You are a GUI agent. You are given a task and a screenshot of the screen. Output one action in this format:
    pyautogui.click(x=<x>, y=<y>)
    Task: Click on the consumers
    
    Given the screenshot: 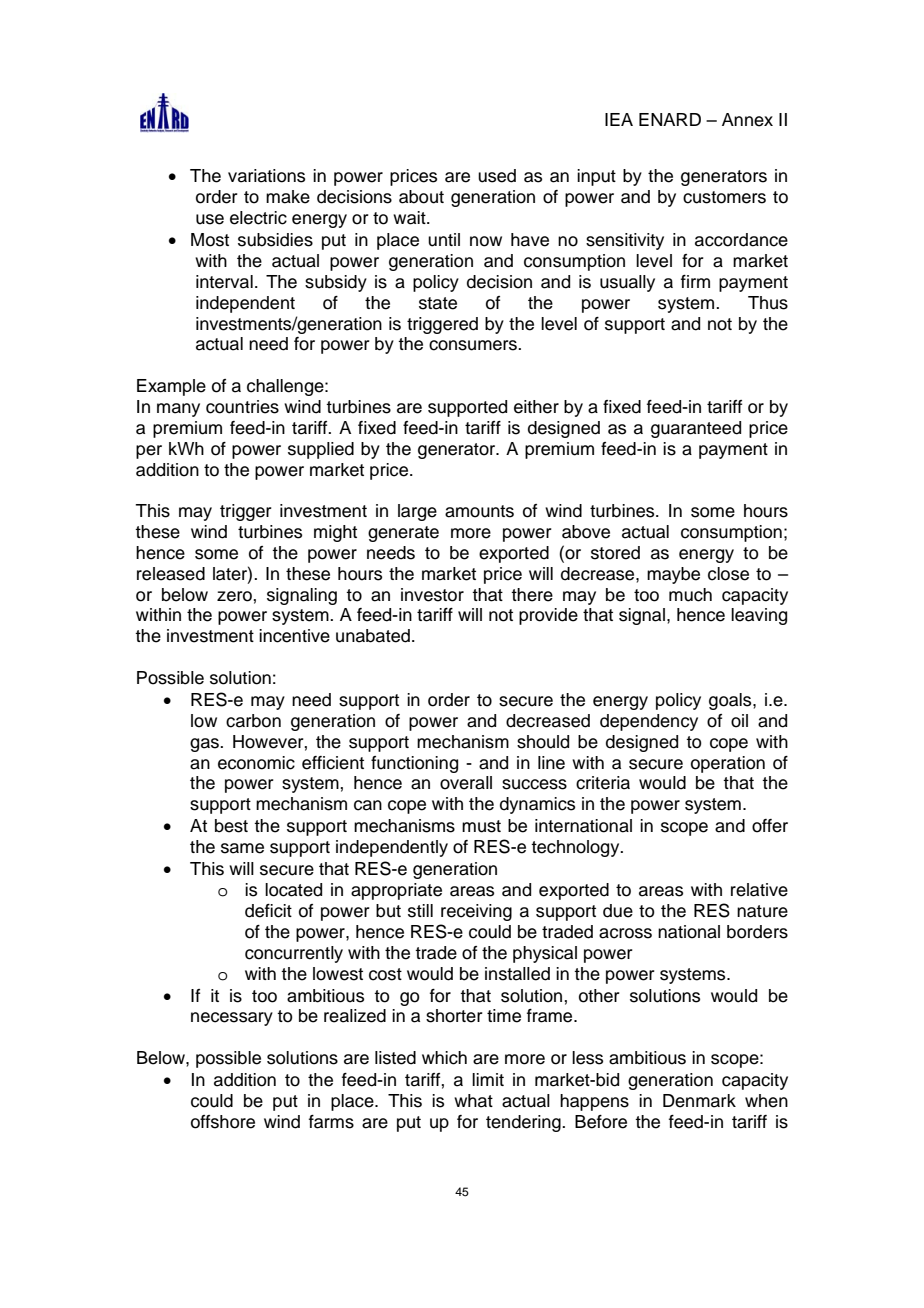 What is the action you would take?
    pyautogui.click(x=474, y=345)
